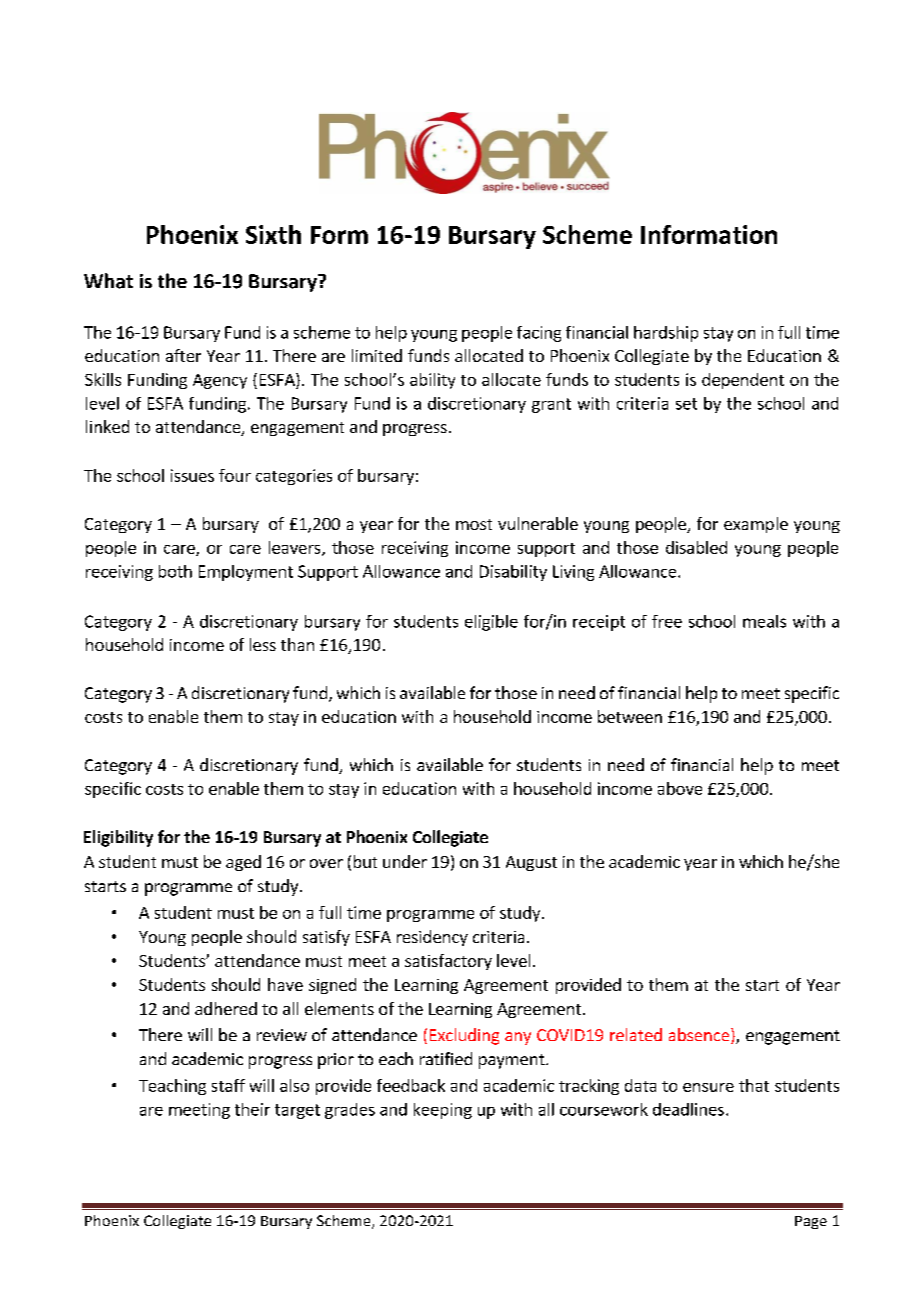  Describe the element at coordinates (491, 623) in the page. I see `eligible` at that location.
